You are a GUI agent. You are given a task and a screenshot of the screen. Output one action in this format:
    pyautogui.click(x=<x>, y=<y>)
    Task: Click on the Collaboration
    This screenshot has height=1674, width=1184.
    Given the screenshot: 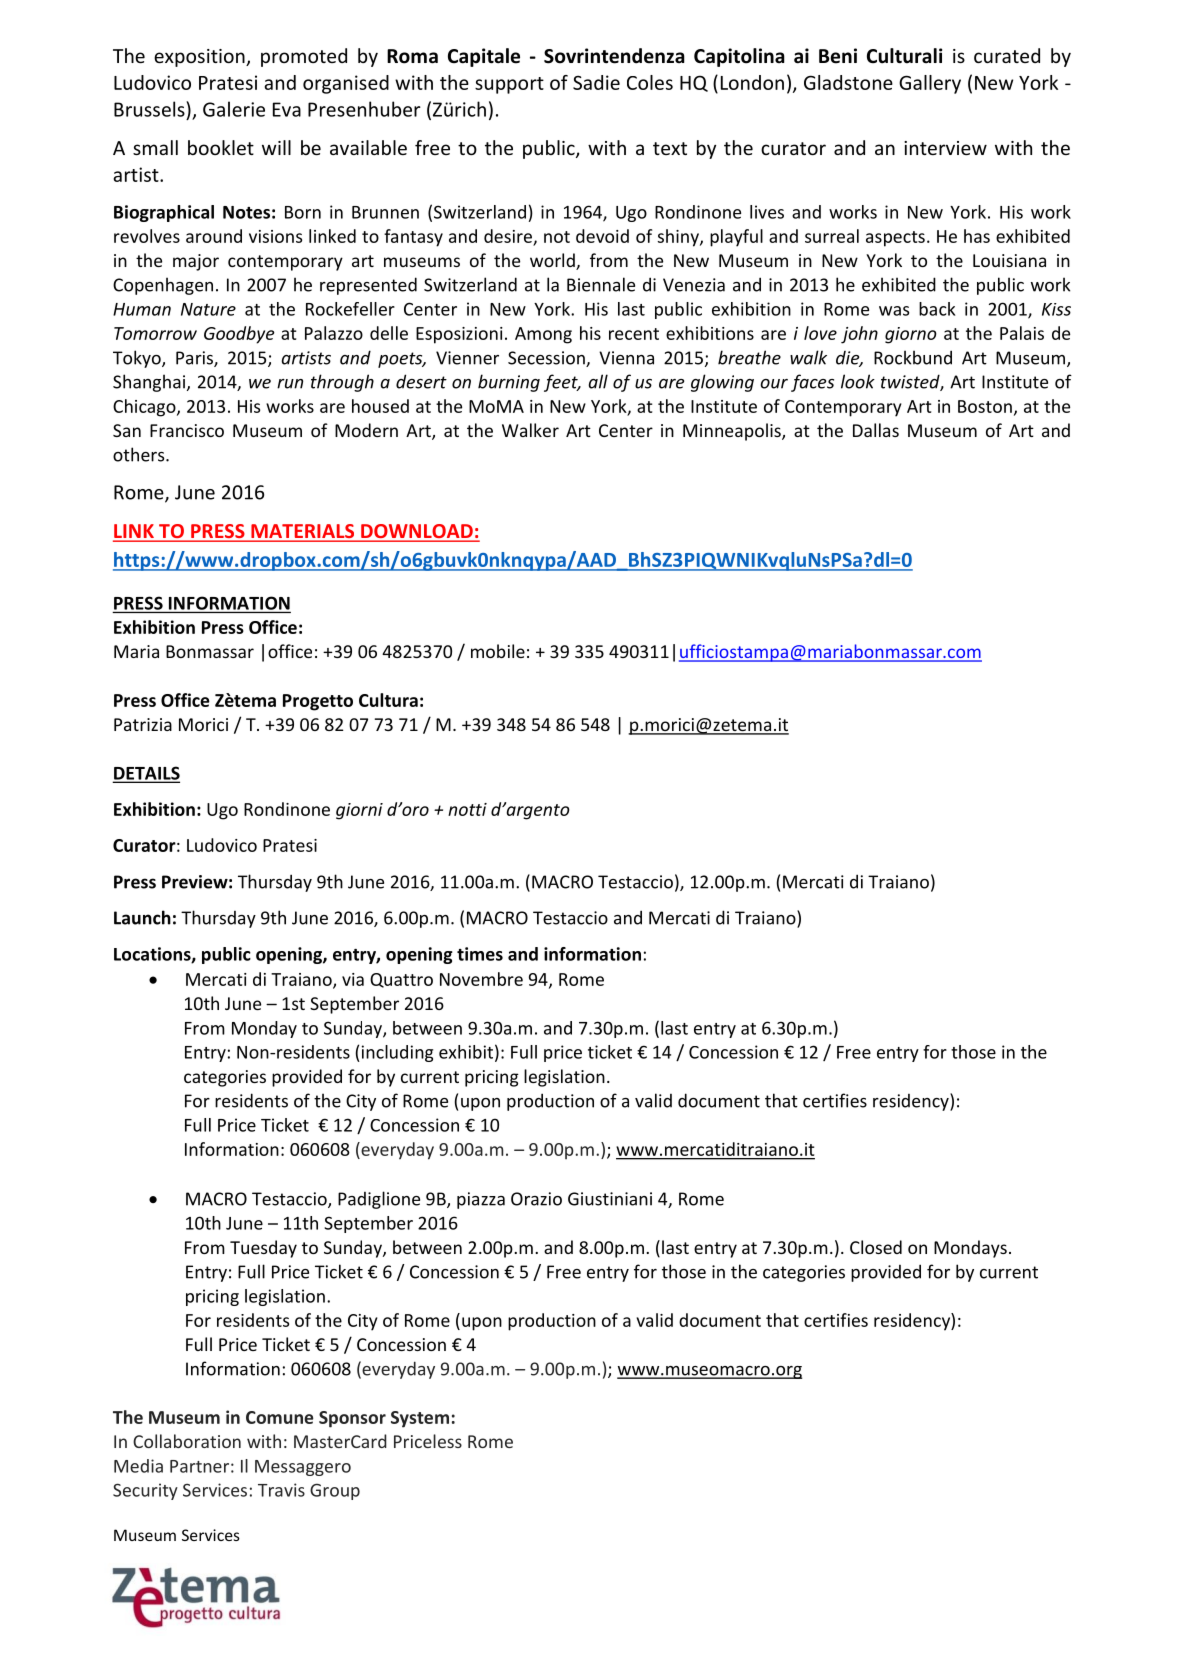 What is the action you would take?
    pyautogui.click(x=187, y=1441)
